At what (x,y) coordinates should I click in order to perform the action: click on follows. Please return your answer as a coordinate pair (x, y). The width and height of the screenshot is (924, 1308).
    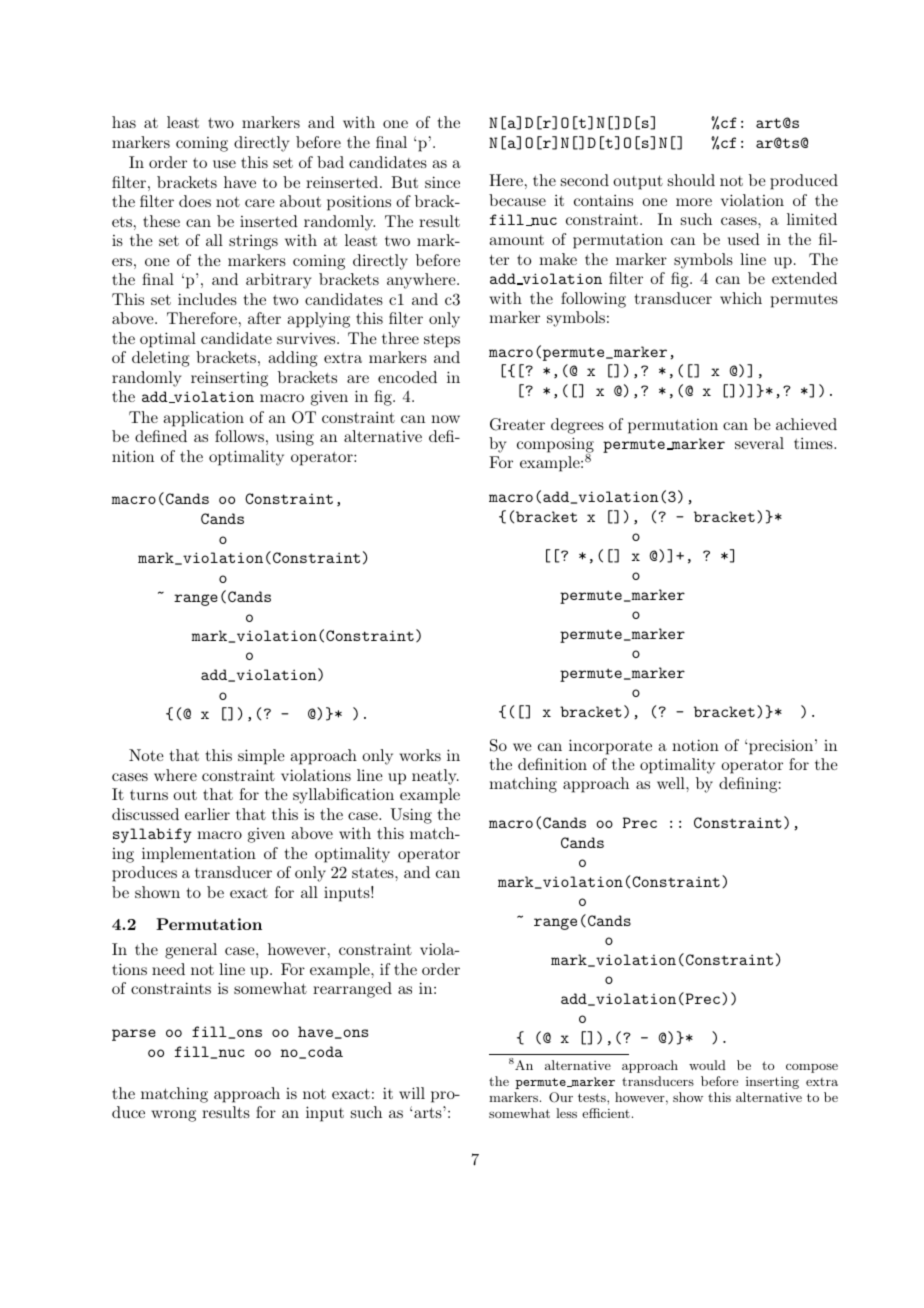
    Looking at the image, I should click on (239, 436).
